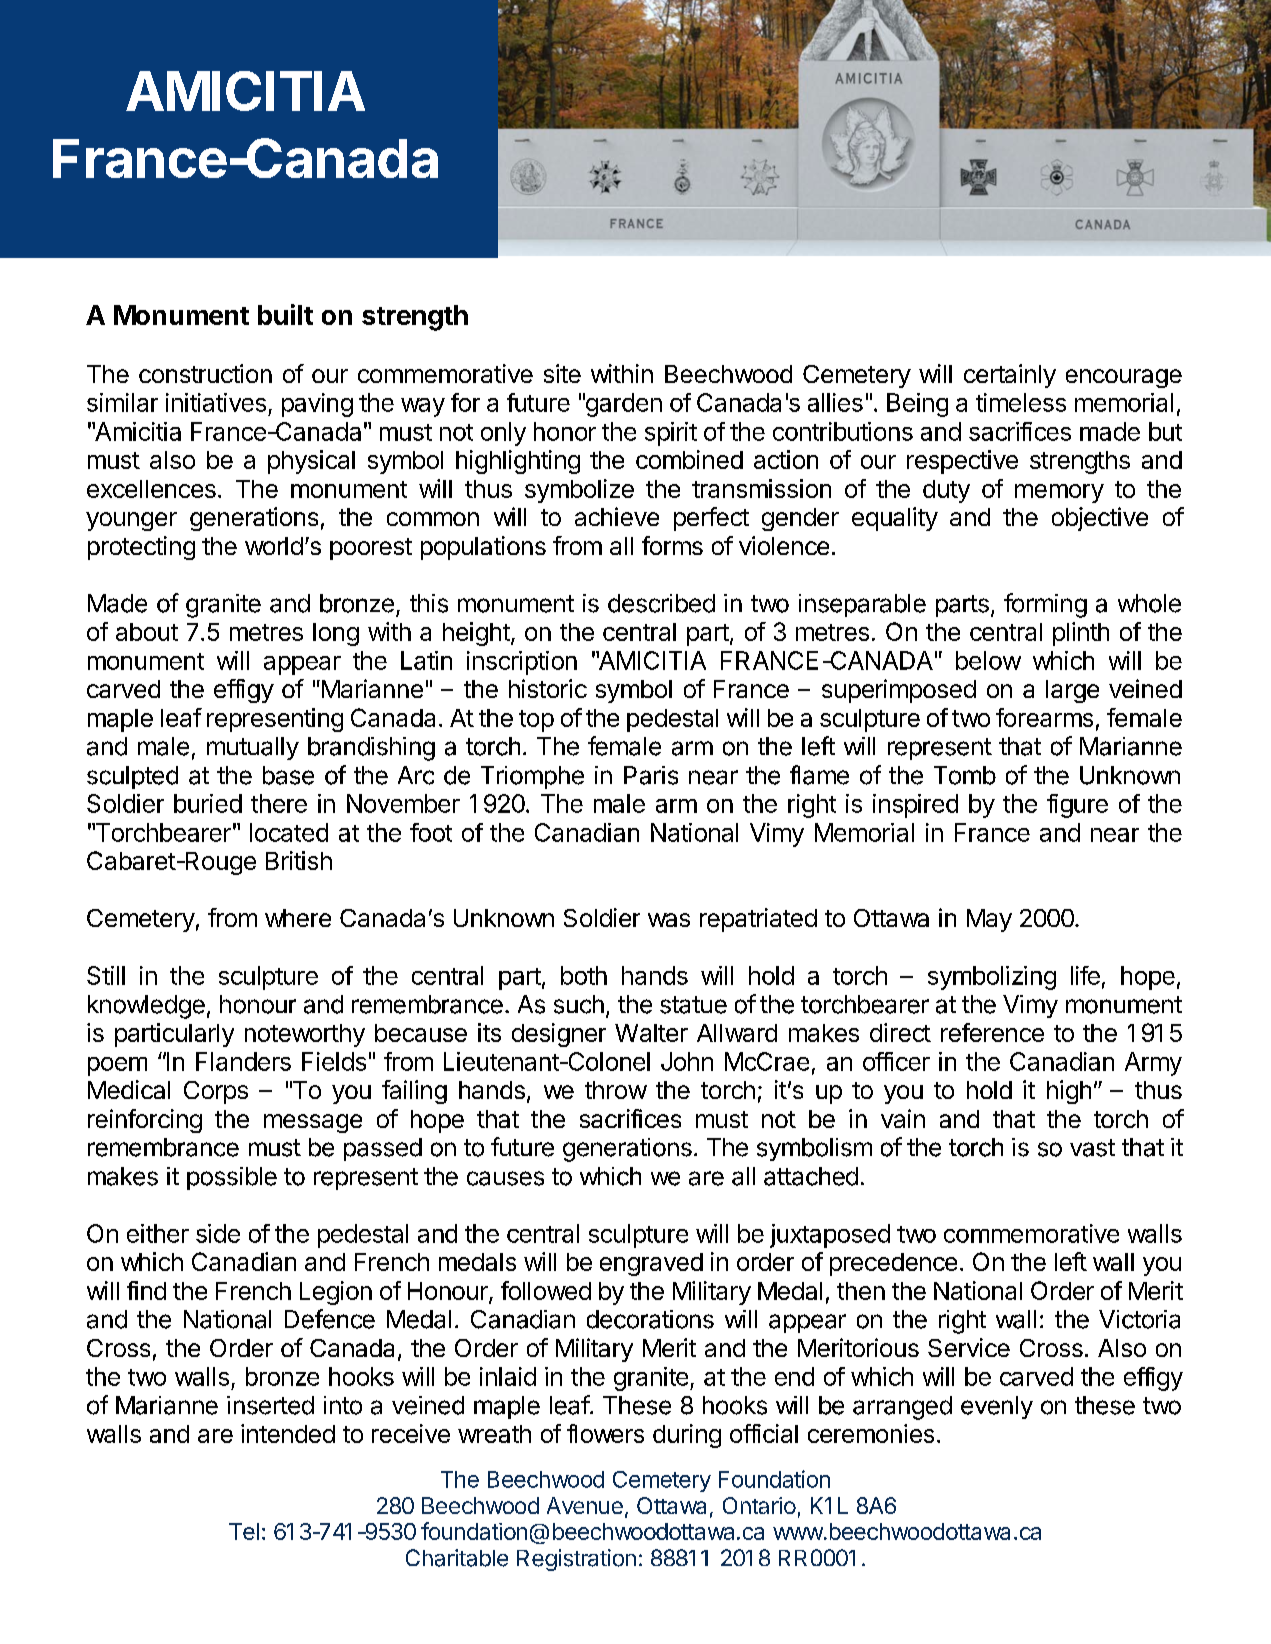 The image size is (1271, 1644). What do you see at coordinates (585, 1505) in the document?
I see `Avenue` at bounding box center [585, 1505].
